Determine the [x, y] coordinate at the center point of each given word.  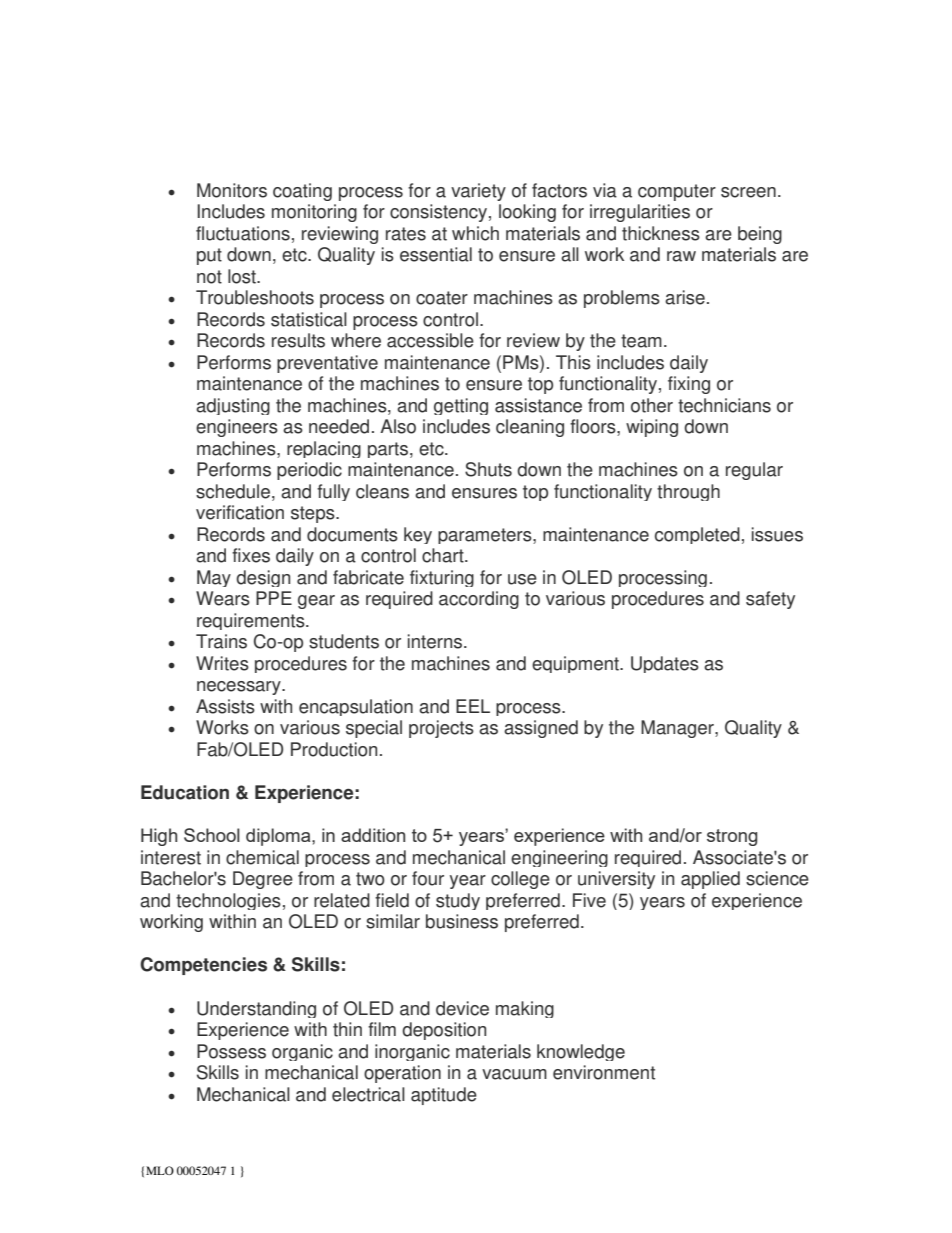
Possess [231, 1051]
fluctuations [243, 233]
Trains [221, 641]
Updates [665, 664]
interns [435, 641]
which [475, 233]
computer [677, 192]
